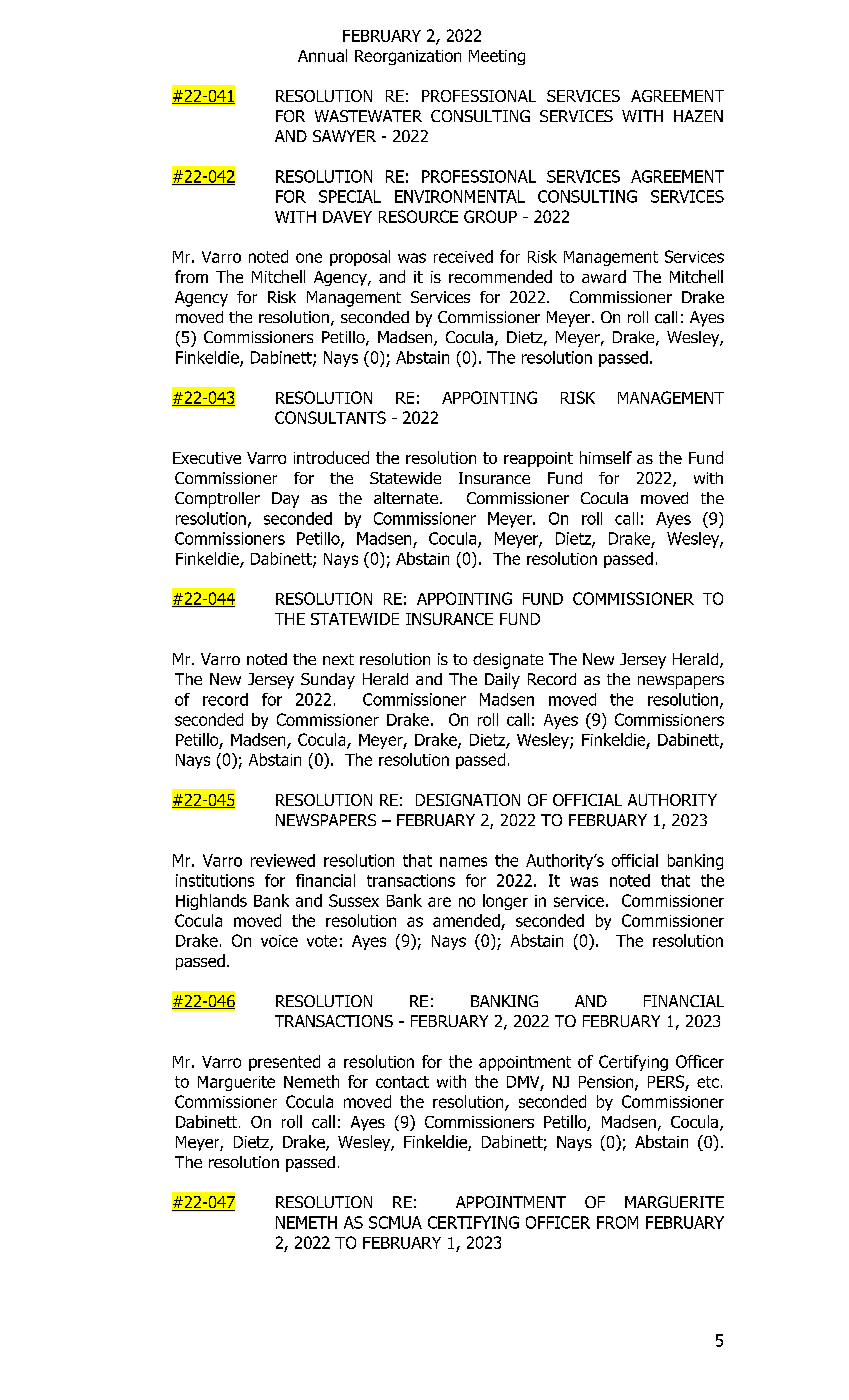 The width and height of the screenshot is (849, 1400). Describe the element at coordinates (284, 1063) in the screenshot. I see `presented` at that location.
